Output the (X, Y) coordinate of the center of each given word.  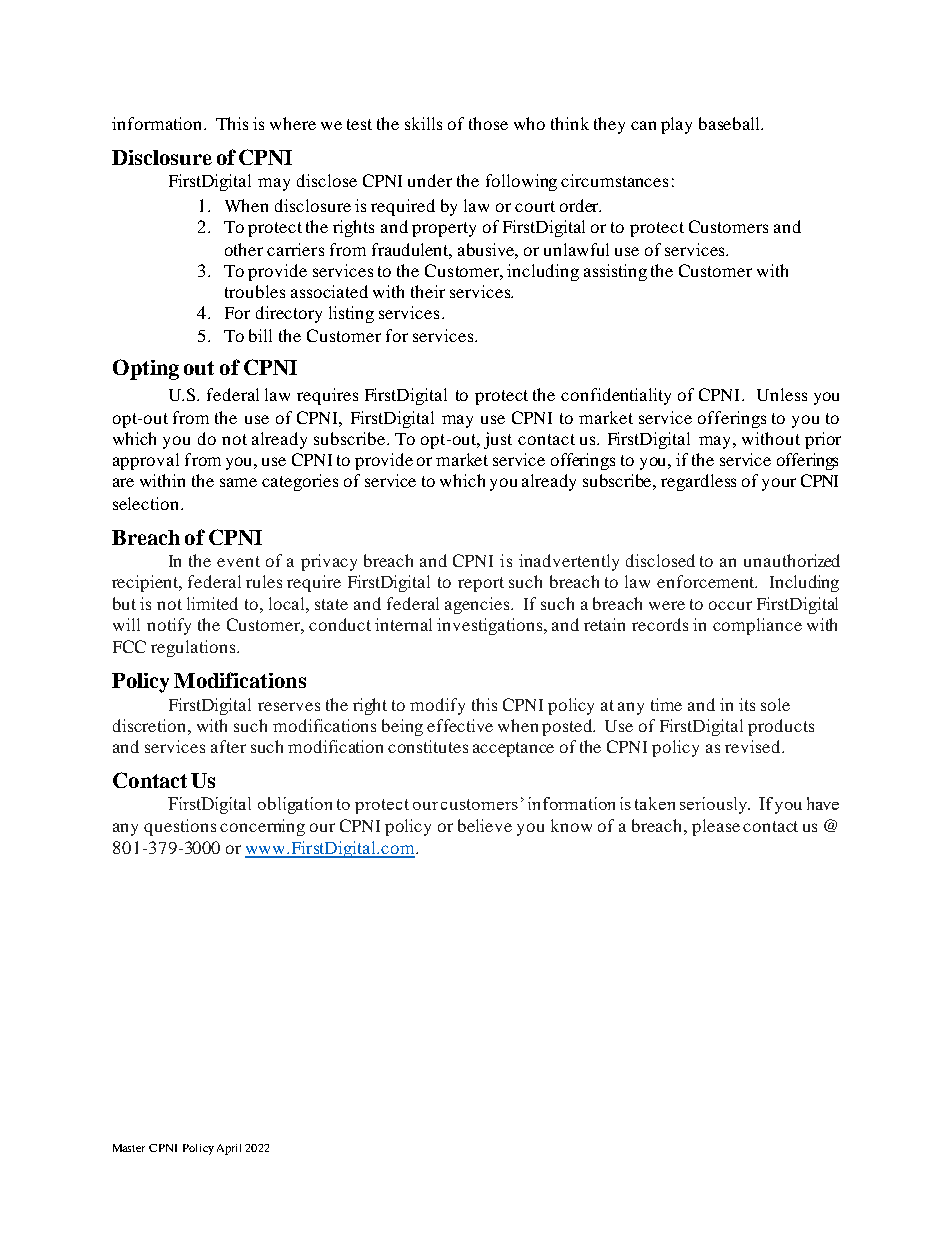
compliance (757, 626)
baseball (730, 123)
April (229, 1149)
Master (129, 1148)
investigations (491, 626)
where (293, 123)
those (488, 123)
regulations (194, 648)
